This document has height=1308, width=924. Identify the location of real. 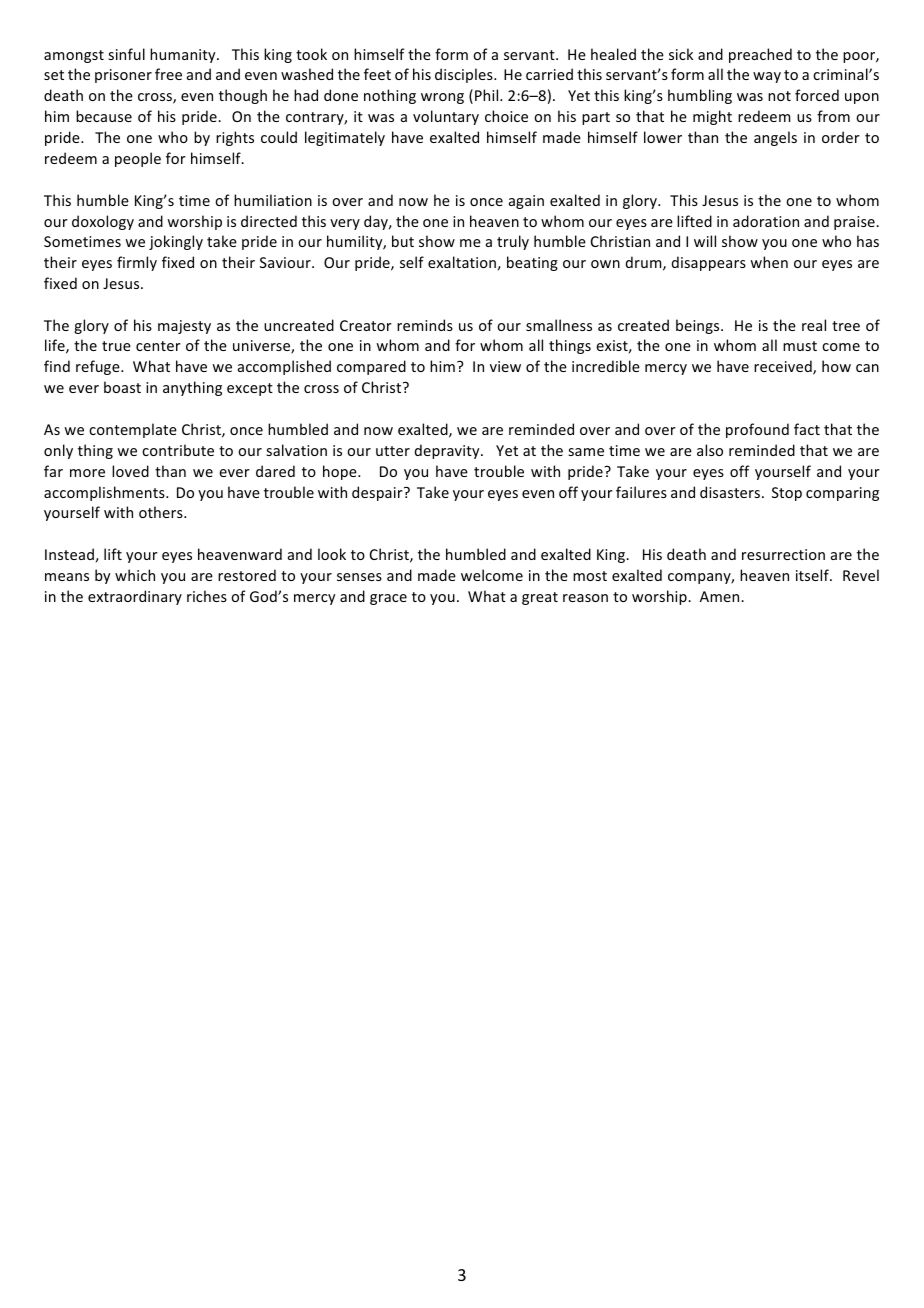
(814, 325).
